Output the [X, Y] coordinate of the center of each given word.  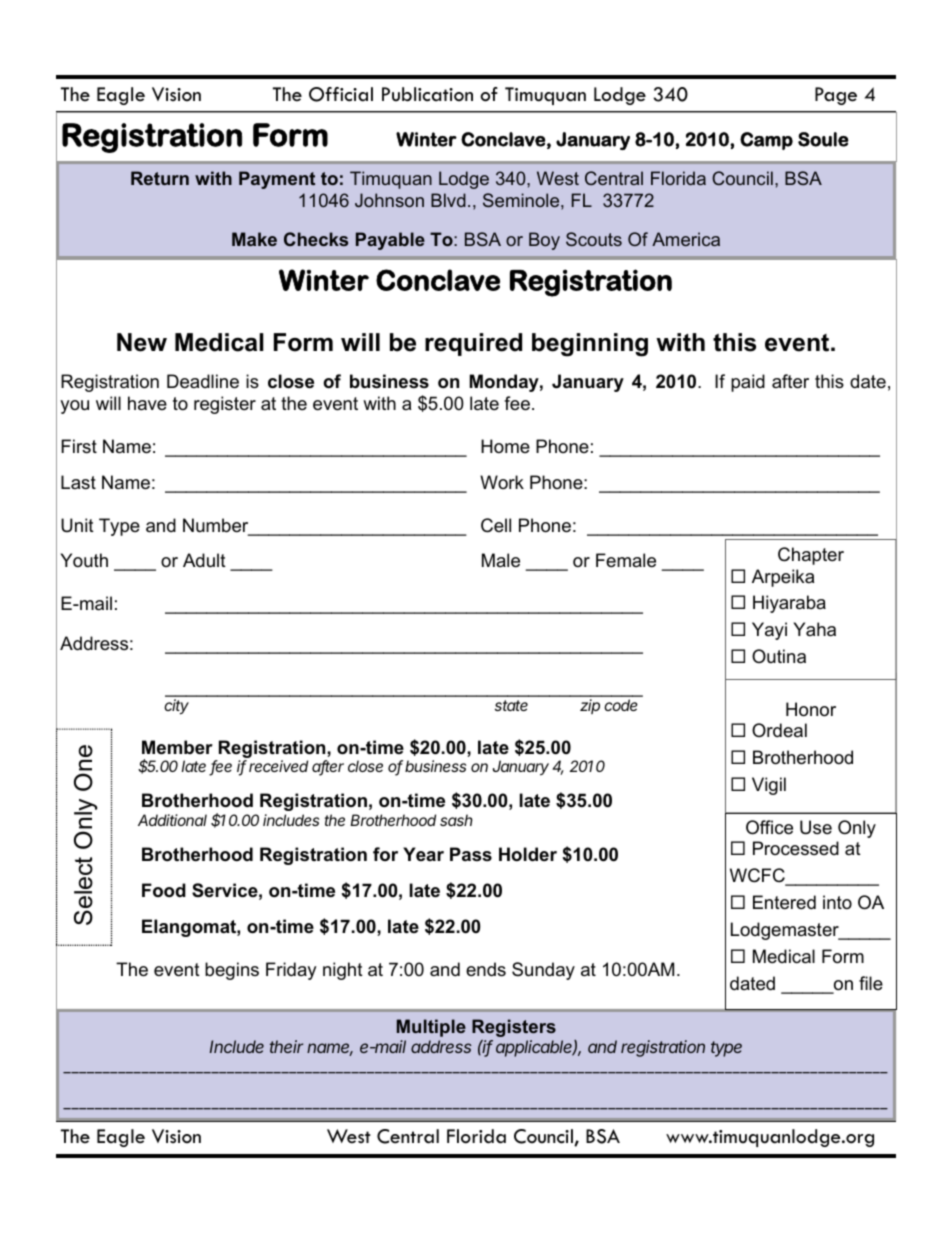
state [511, 705]
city [176, 707]
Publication [427, 94]
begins [232, 971]
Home [505, 446]
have [147, 403]
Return [160, 178]
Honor [811, 709]
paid [748, 383]
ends [486, 969]
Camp [766, 141]
